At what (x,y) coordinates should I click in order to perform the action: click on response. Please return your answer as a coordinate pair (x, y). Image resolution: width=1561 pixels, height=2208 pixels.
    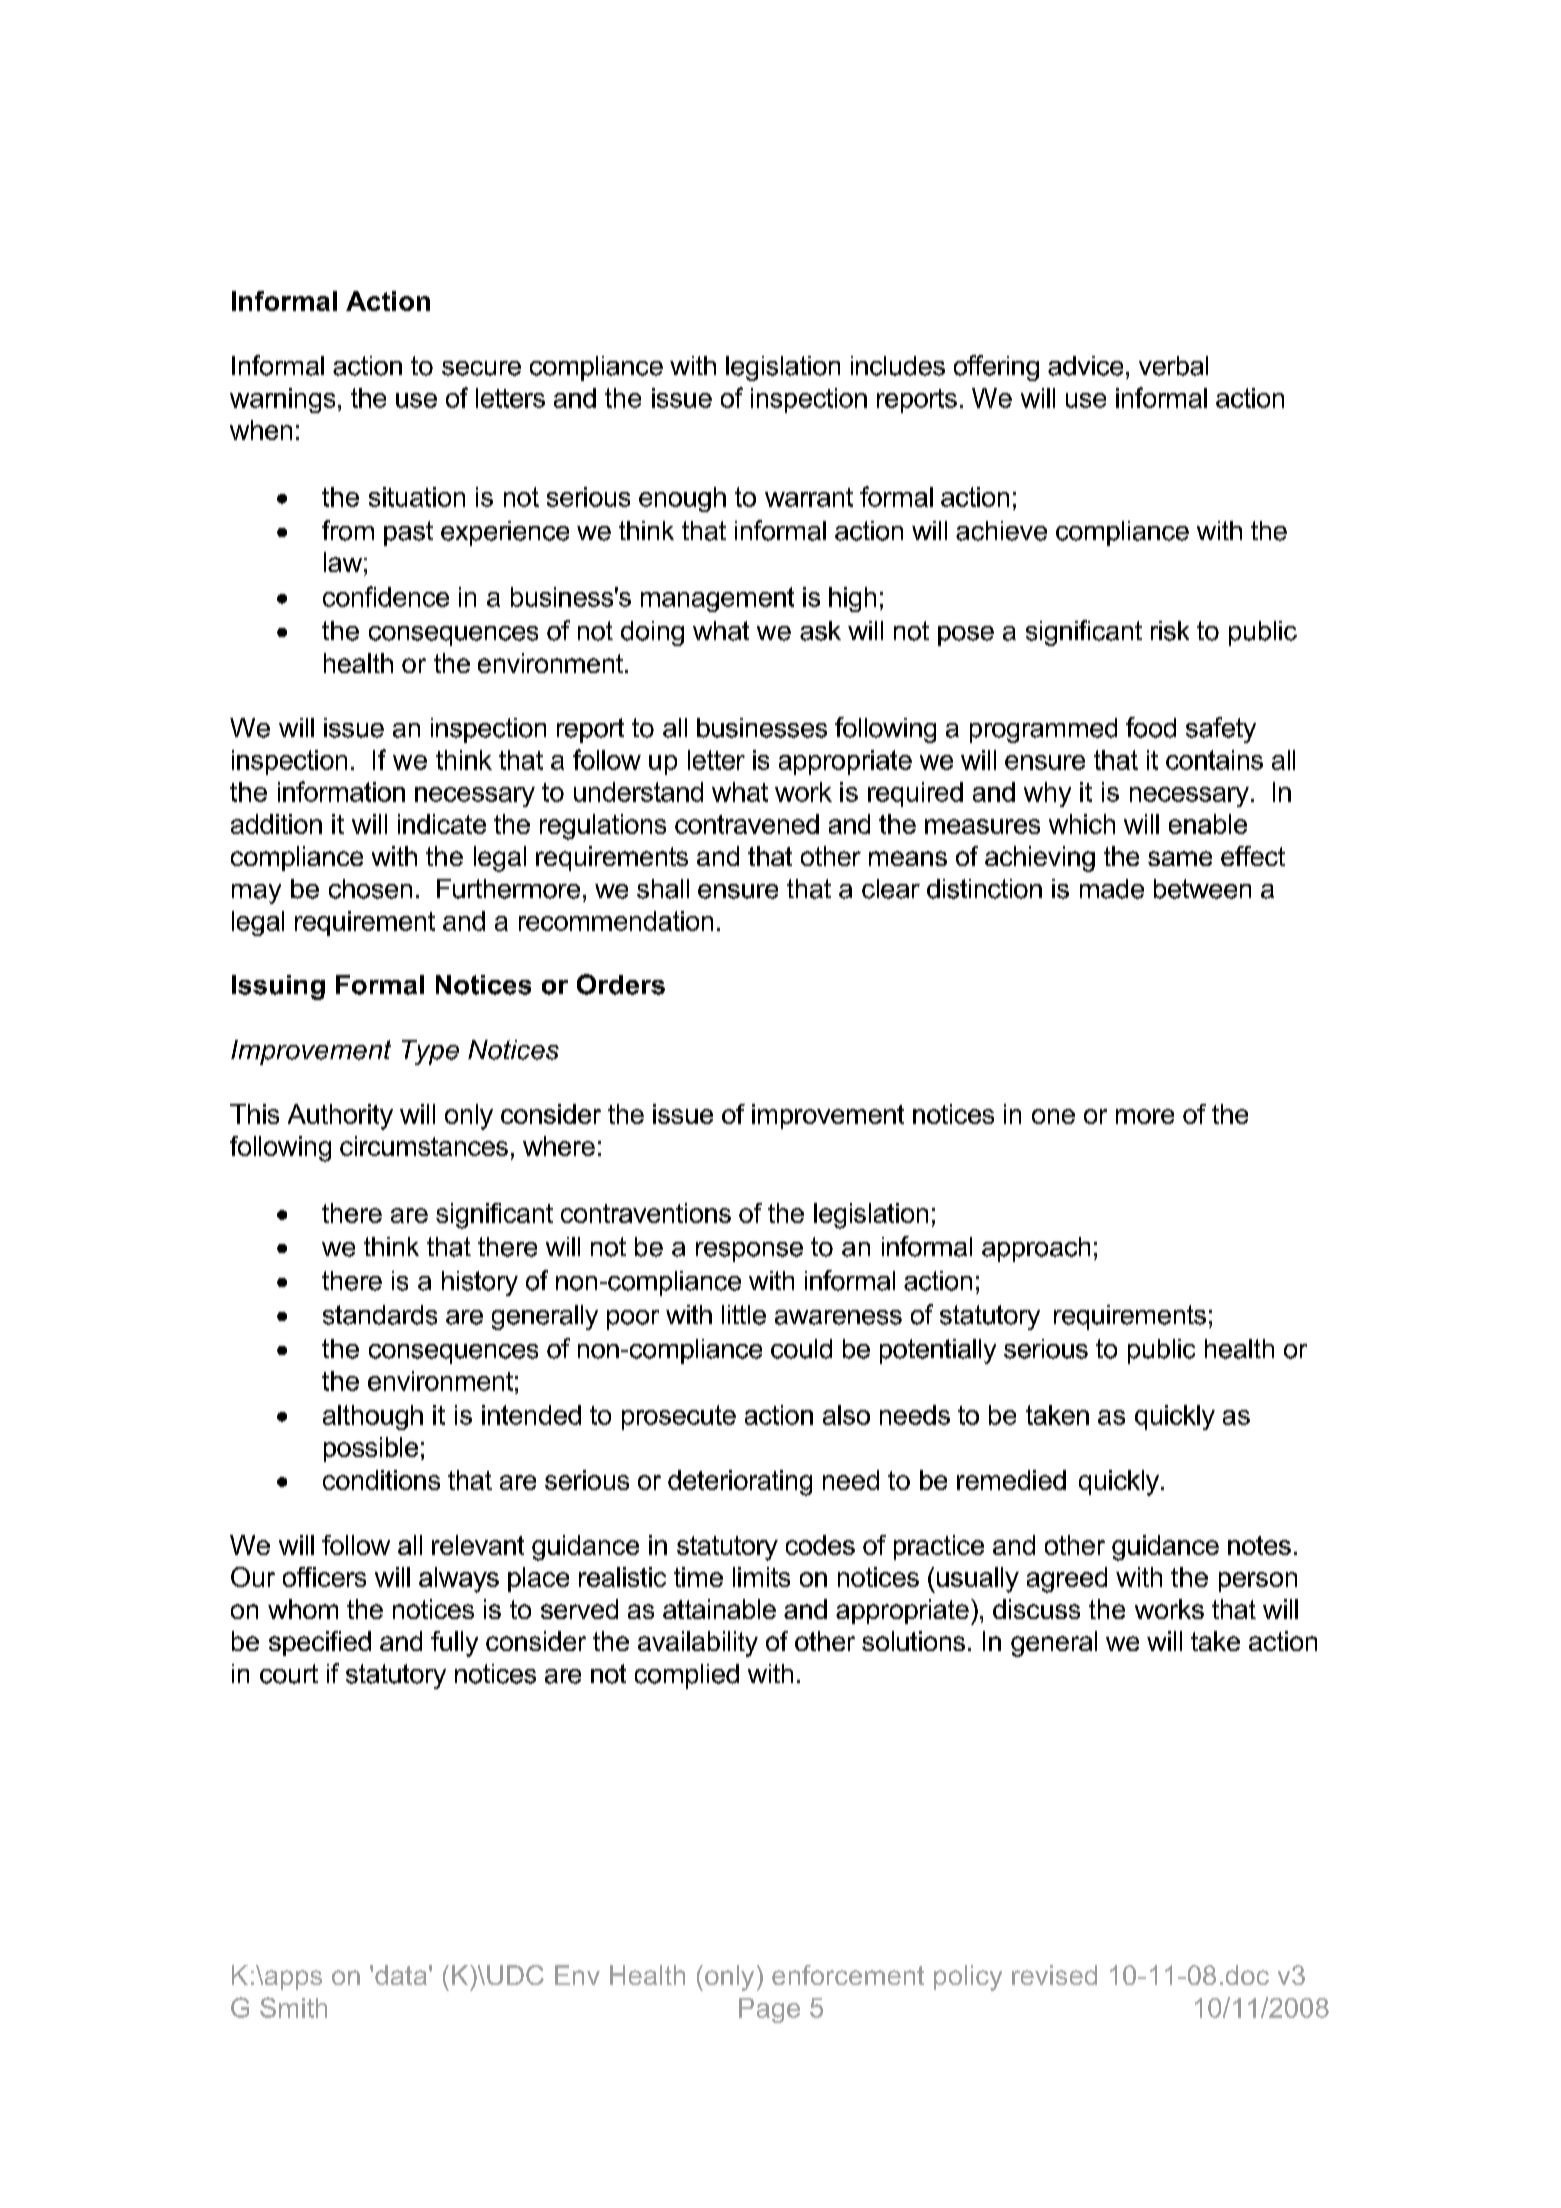
    Looking at the image, I should click on (749, 1252).
